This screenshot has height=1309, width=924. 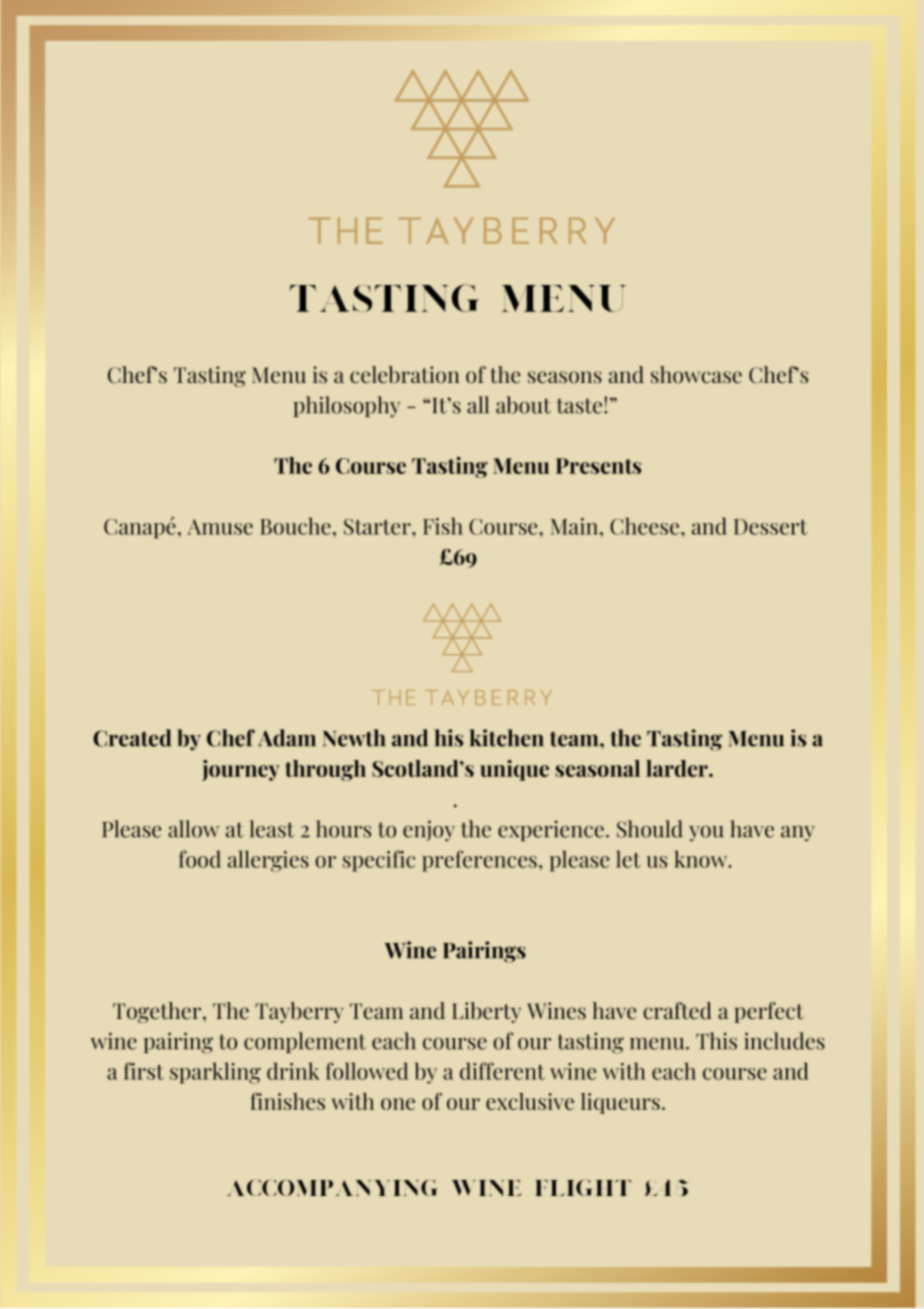 I want to click on about, so click(x=523, y=405).
